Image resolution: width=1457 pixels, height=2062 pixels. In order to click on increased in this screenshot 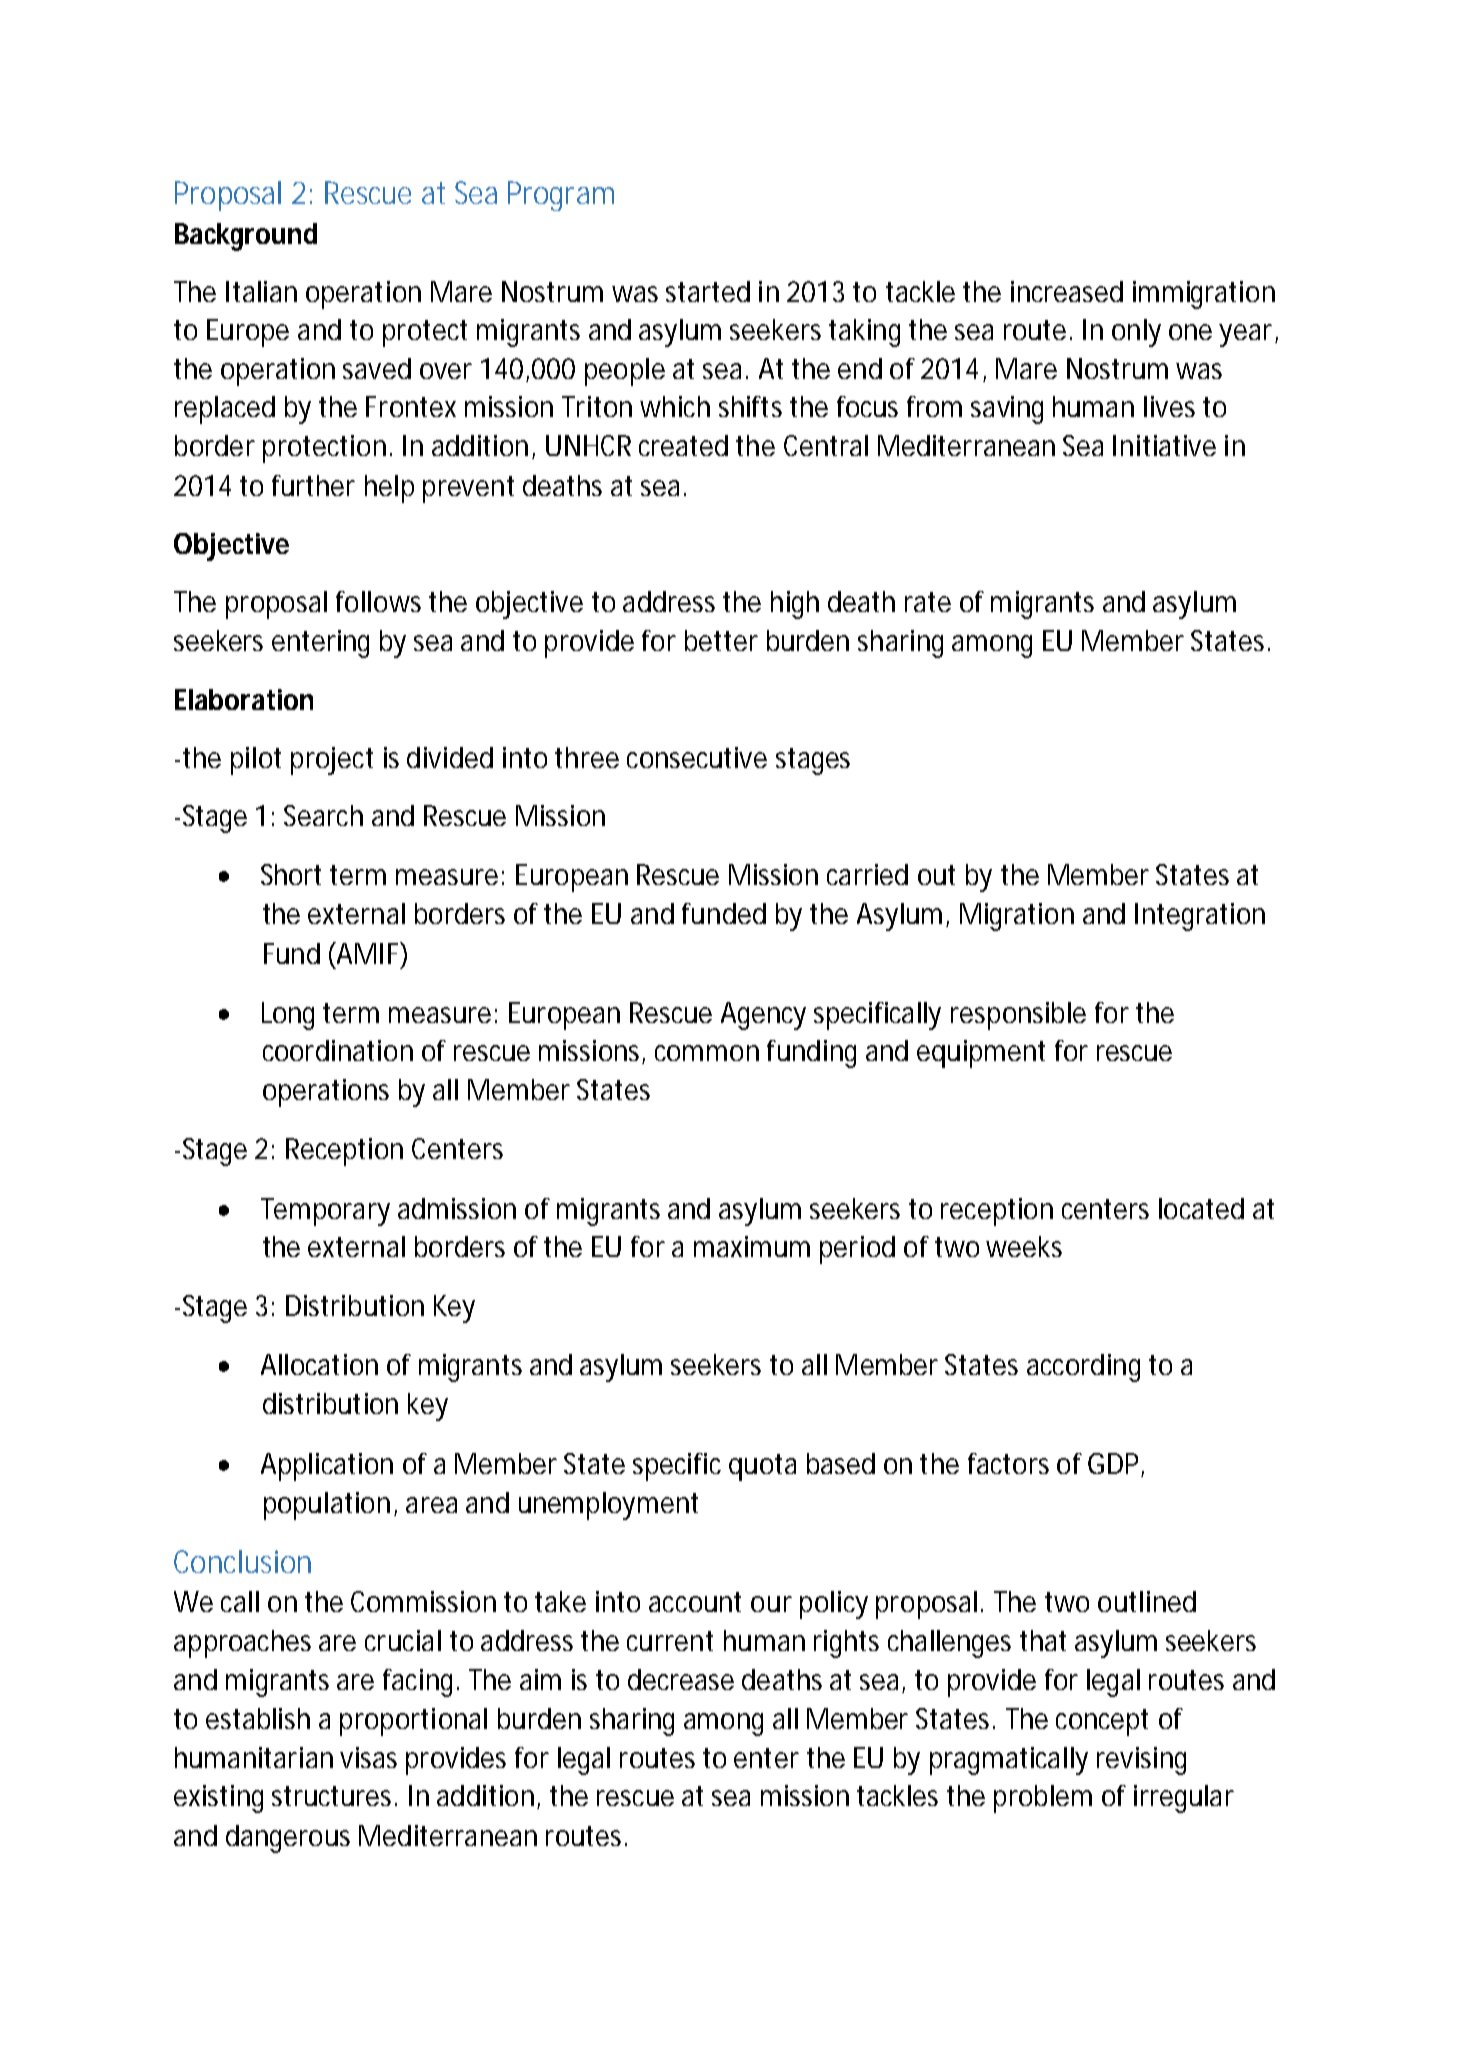, I will do `click(1067, 291)`.
